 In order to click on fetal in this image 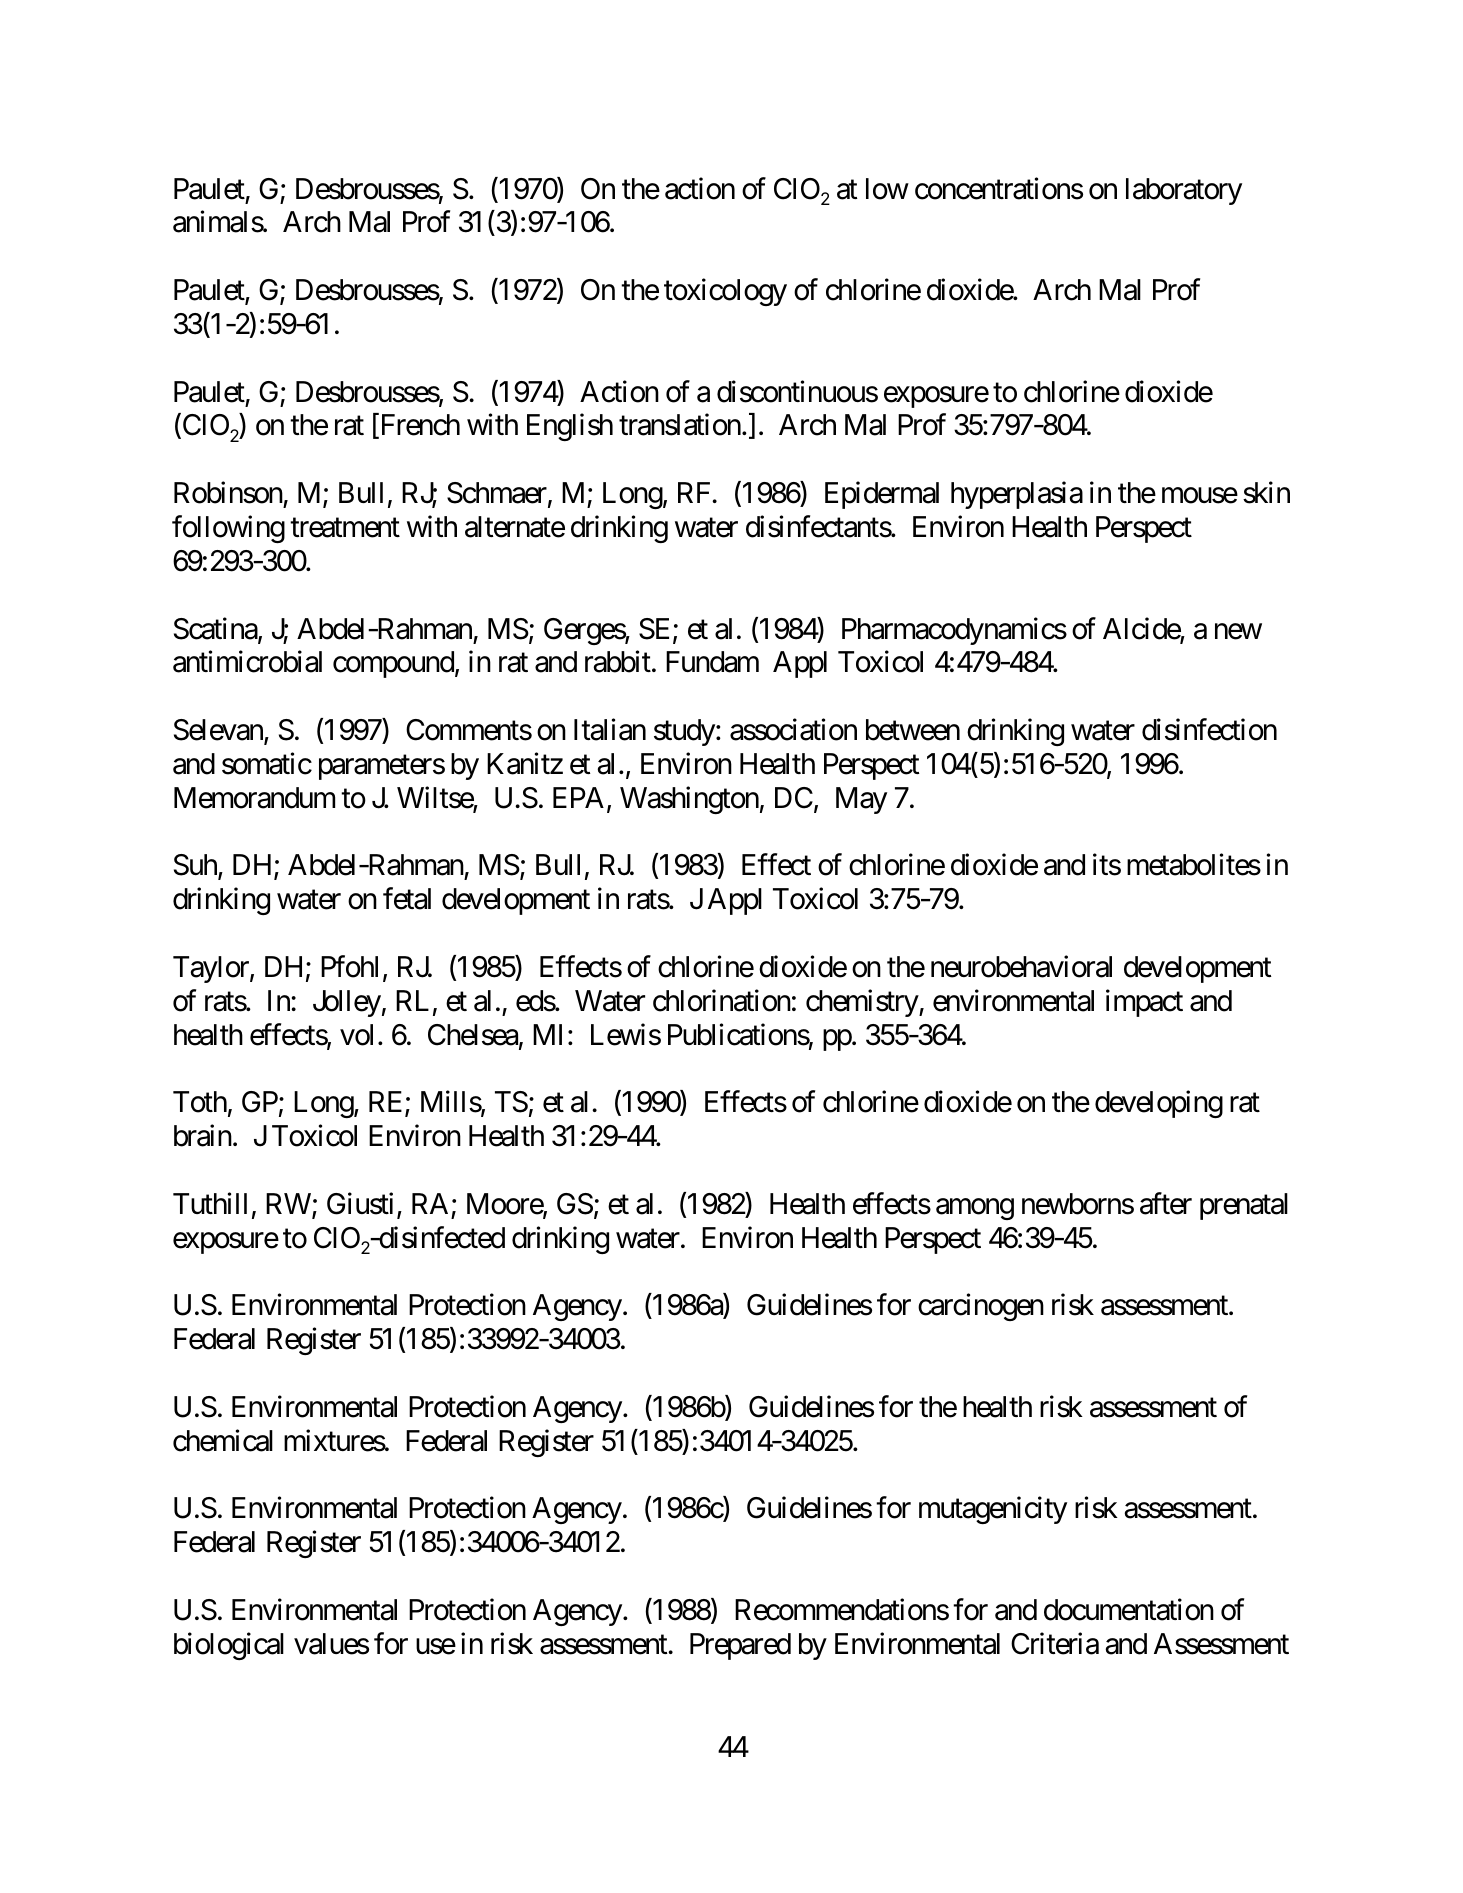, I will do `click(407, 899)`.
